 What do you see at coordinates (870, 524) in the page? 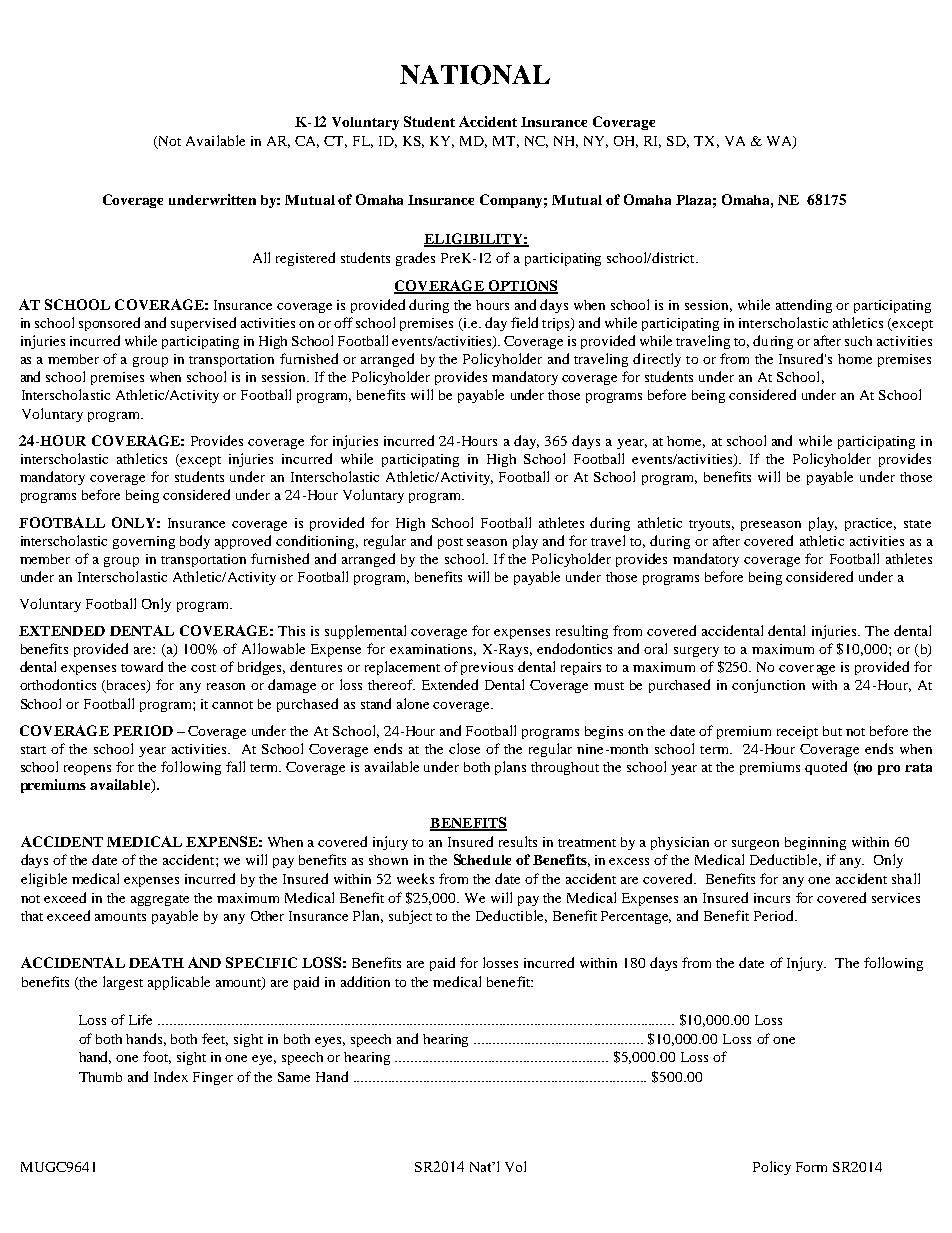
I see `practice` at bounding box center [870, 524].
